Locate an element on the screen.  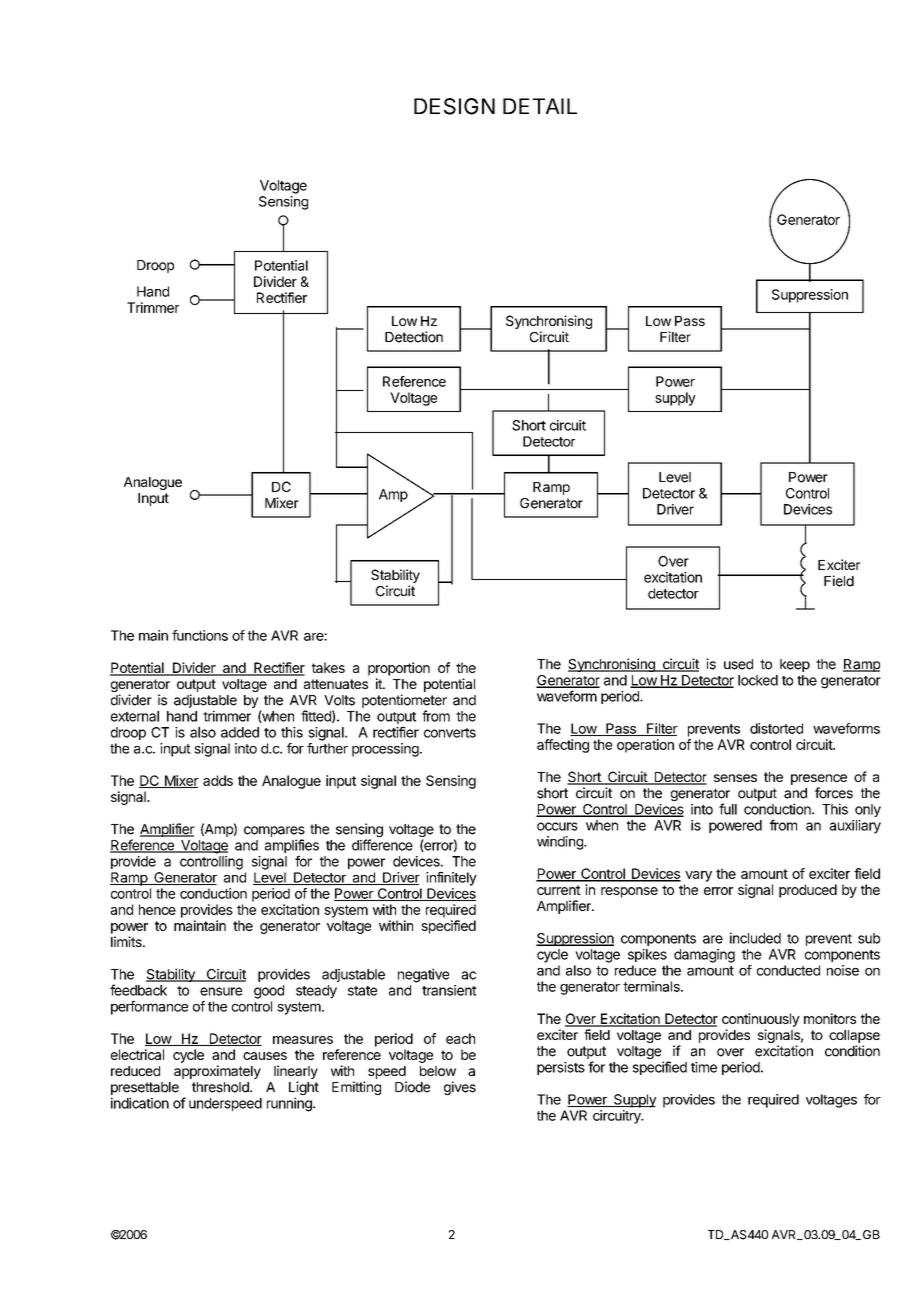
functions is located at coordinates (200, 635).
